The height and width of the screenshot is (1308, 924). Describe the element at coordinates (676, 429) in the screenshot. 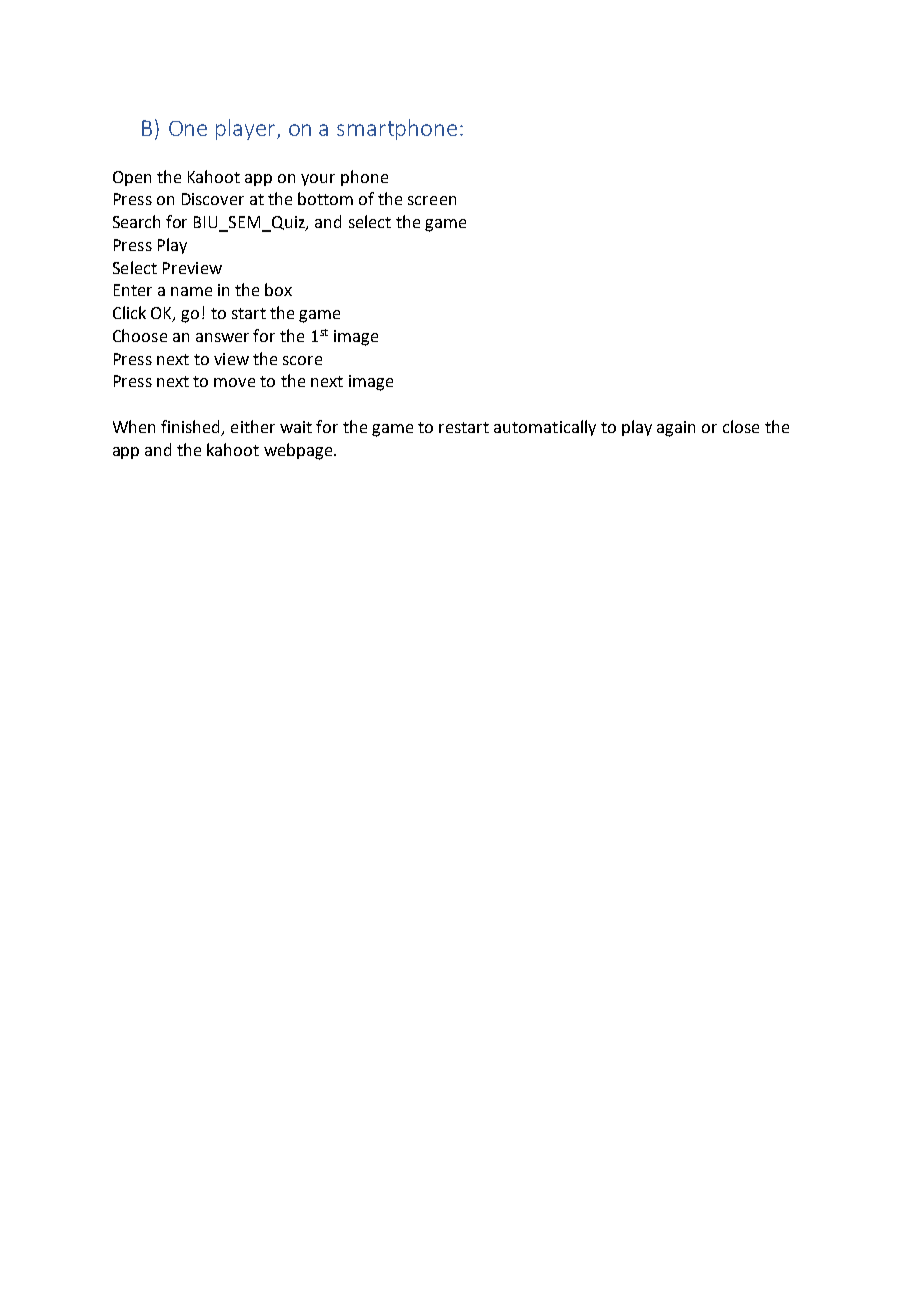

I see `again` at that location.
